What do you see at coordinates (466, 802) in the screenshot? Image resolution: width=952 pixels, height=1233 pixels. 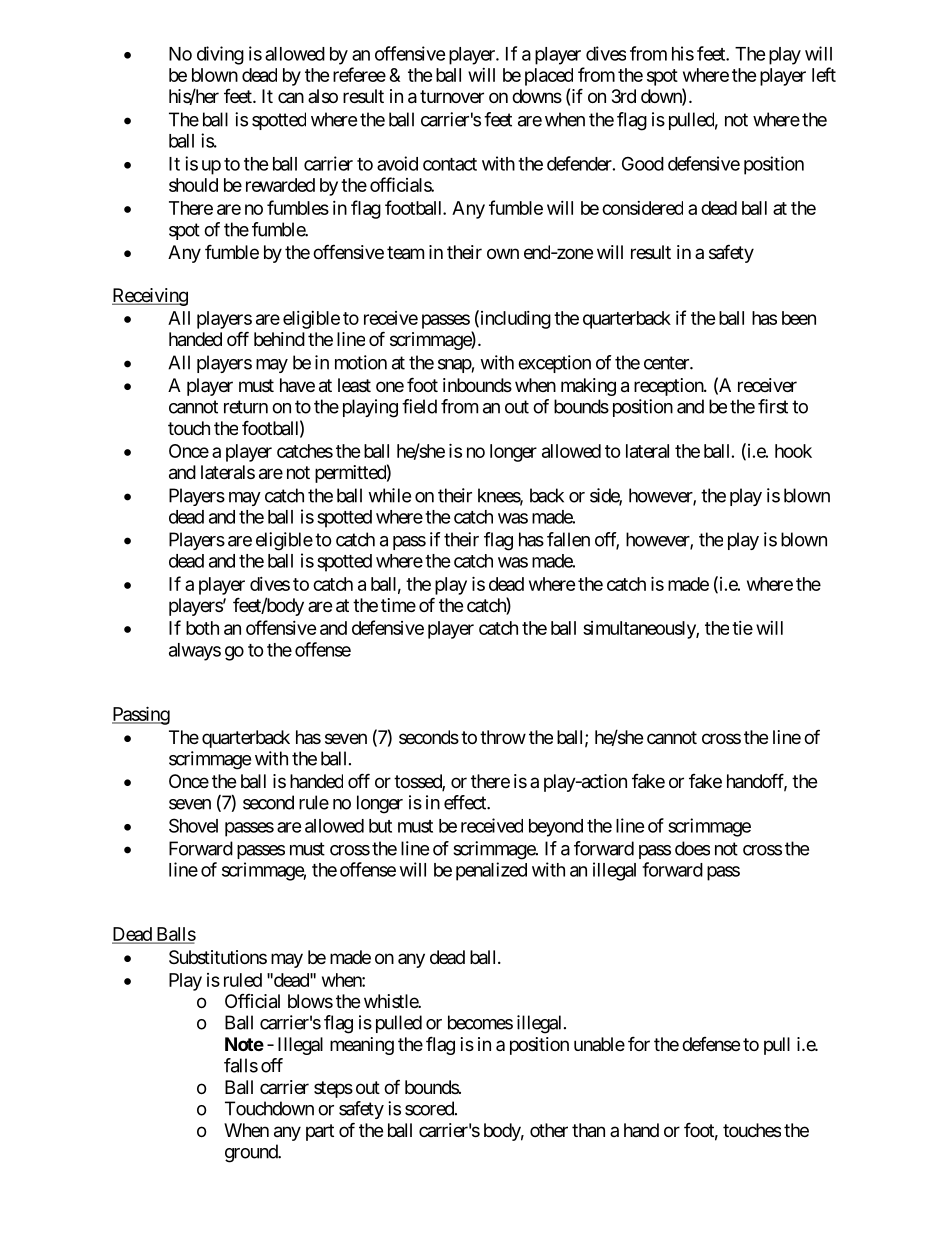 I see `effect` at bounding box center [466, 802].
